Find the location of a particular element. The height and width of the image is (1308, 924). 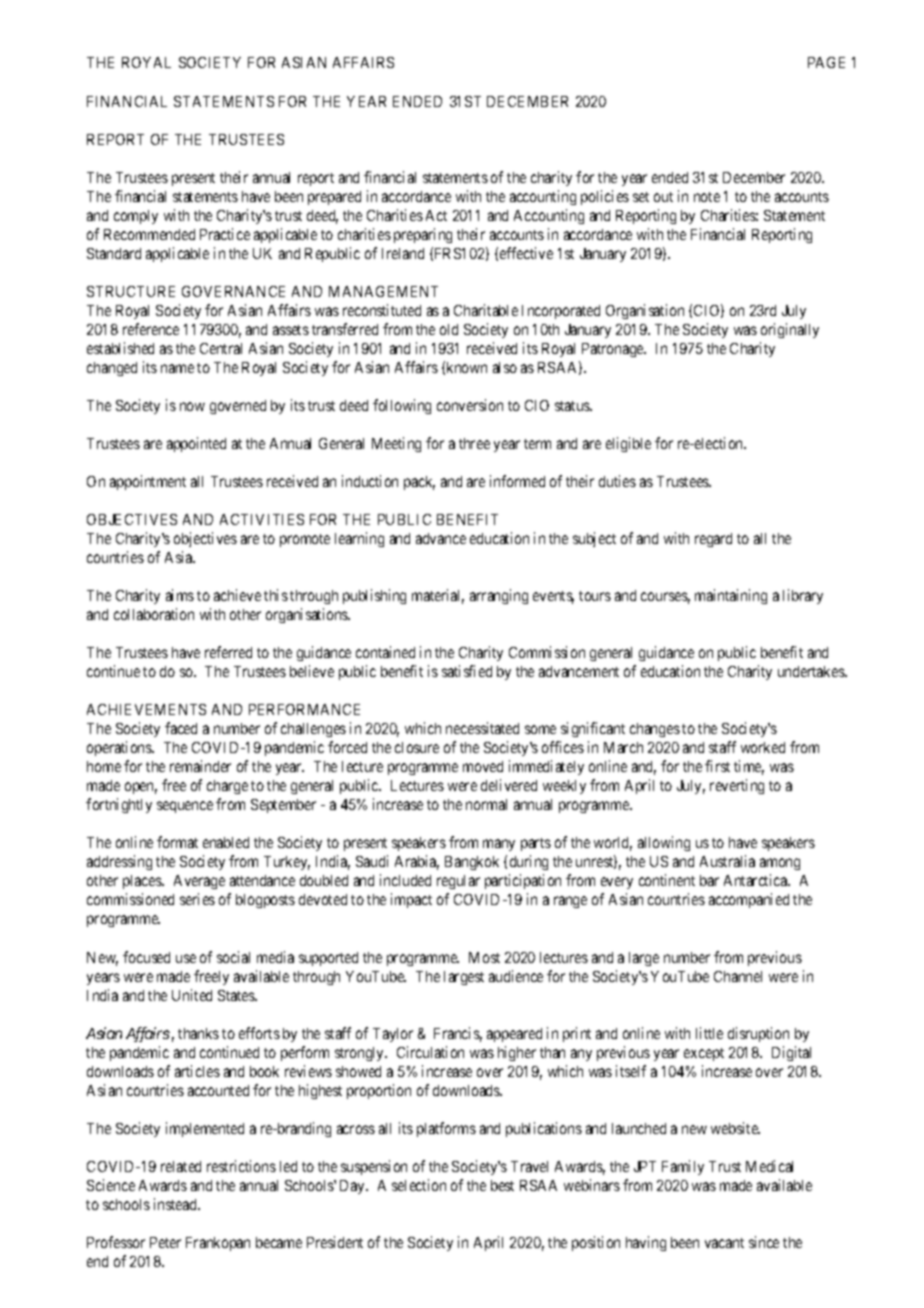

best is located at coordinates (502, 1185).
